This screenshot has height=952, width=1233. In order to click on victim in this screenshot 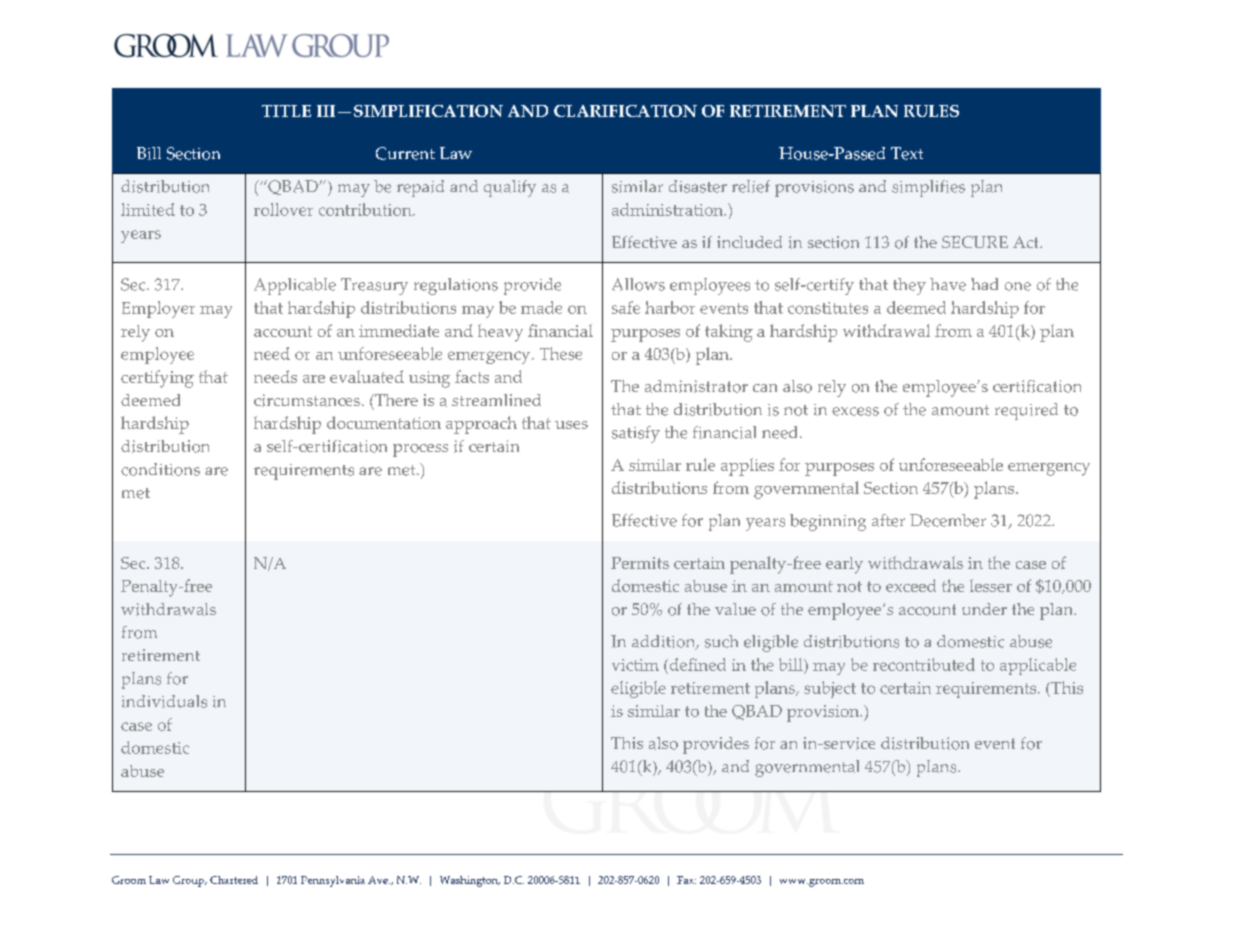, I will do `click(635, 665)`.
